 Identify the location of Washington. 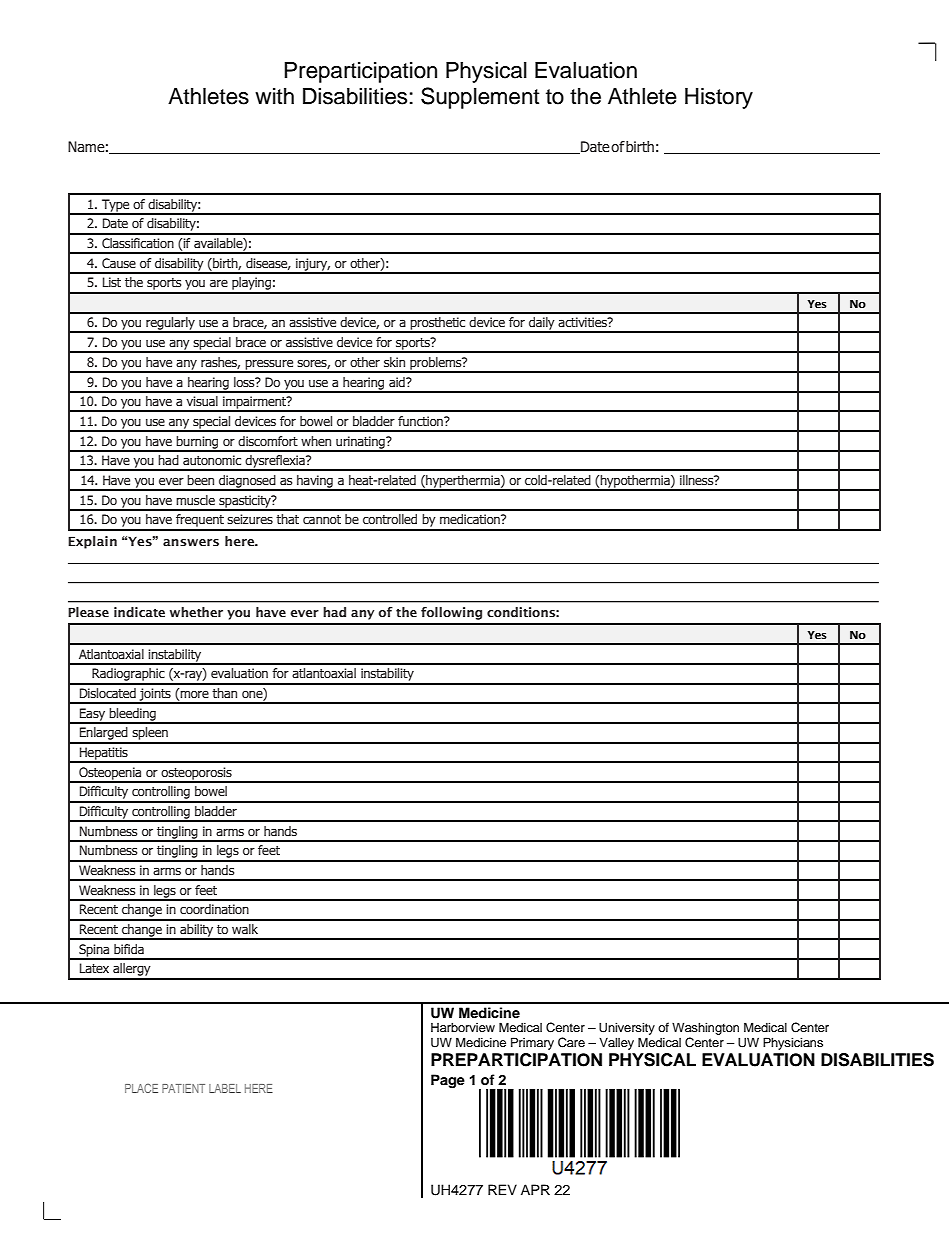
(705, 1028).
